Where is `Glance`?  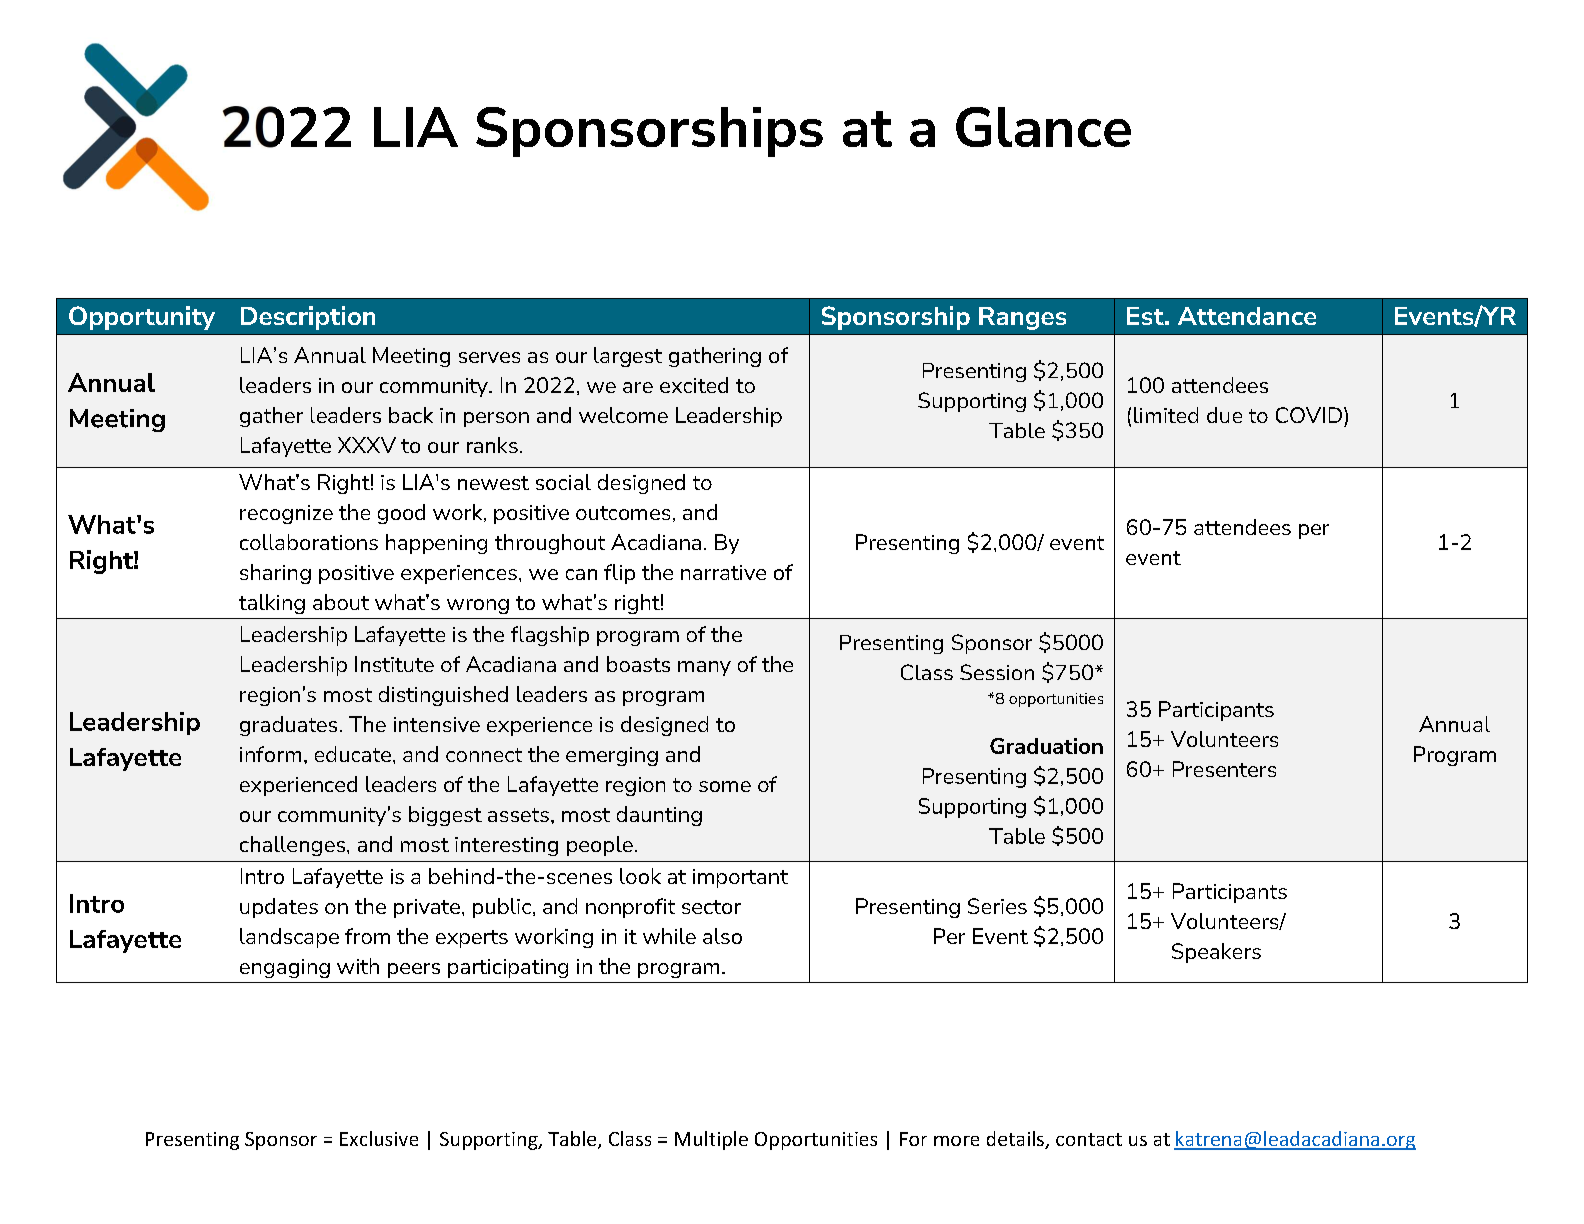 Glance is located at coordinates (1043, 127).
